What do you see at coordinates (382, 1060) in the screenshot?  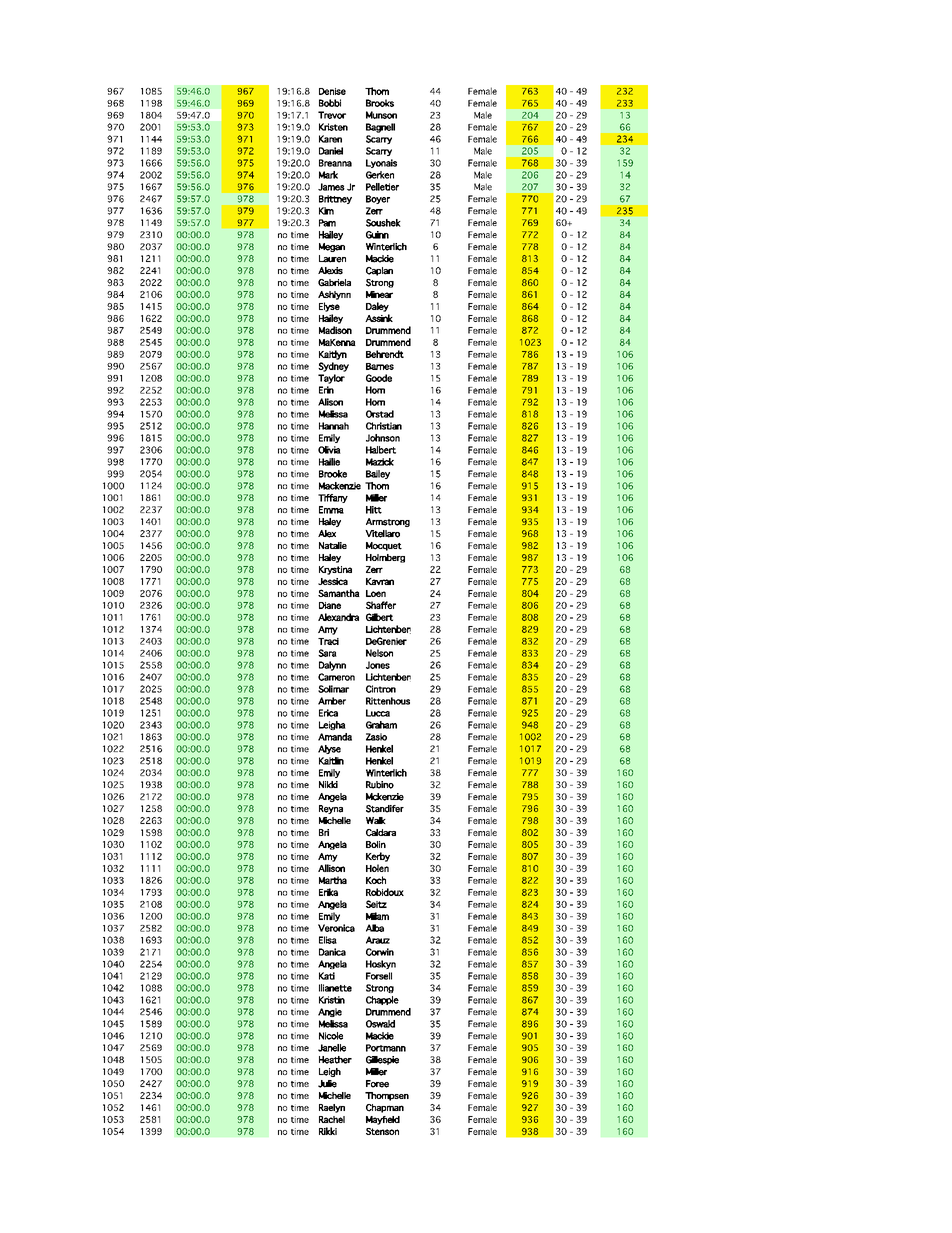 I see `Gillespie` at bounding box center [382, 1060].
